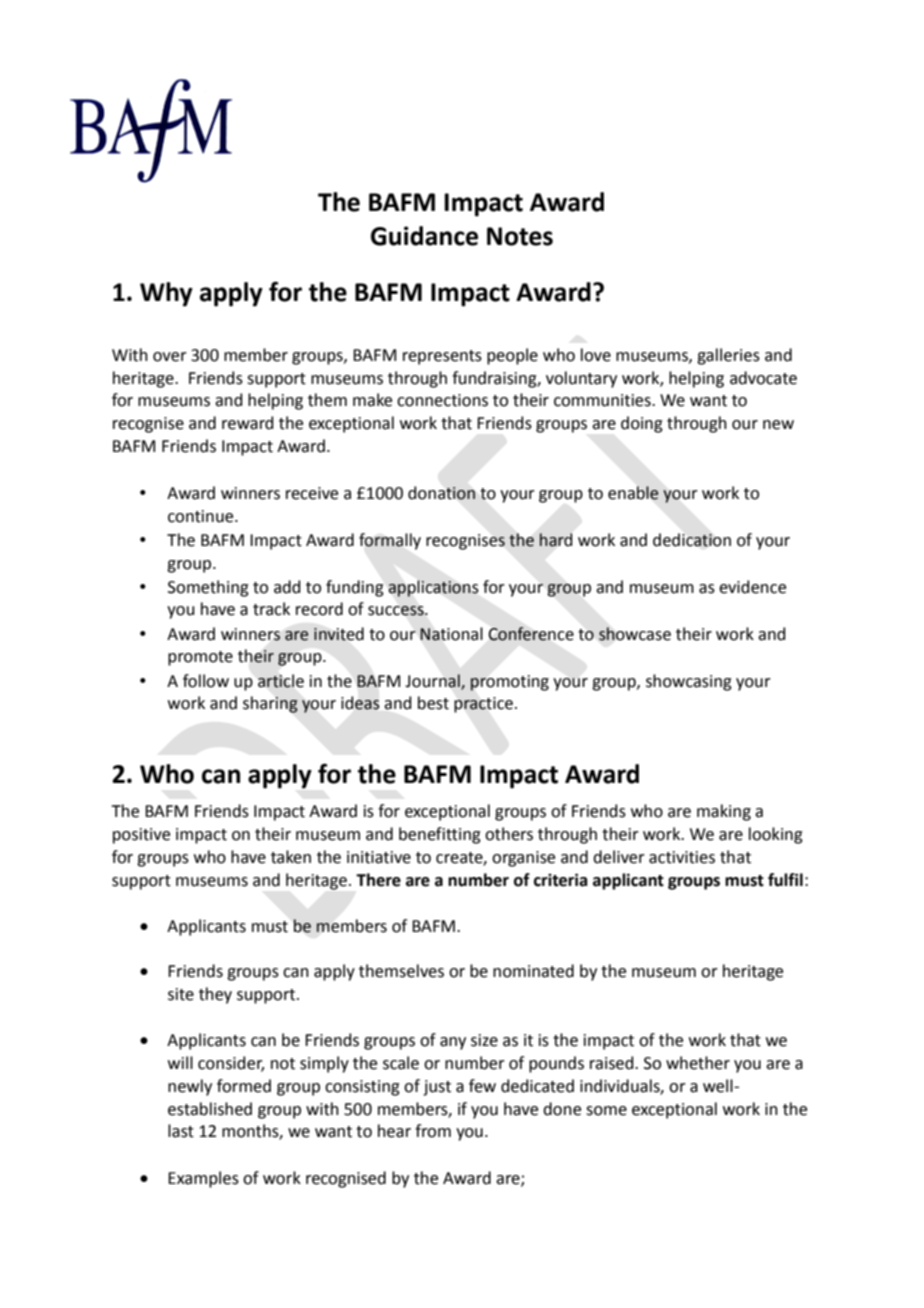 Image resolution: width=924 pixels, height=1308 pixels. Describe the element at coordinates (215, 995) in the image. I see `they` at that location.
